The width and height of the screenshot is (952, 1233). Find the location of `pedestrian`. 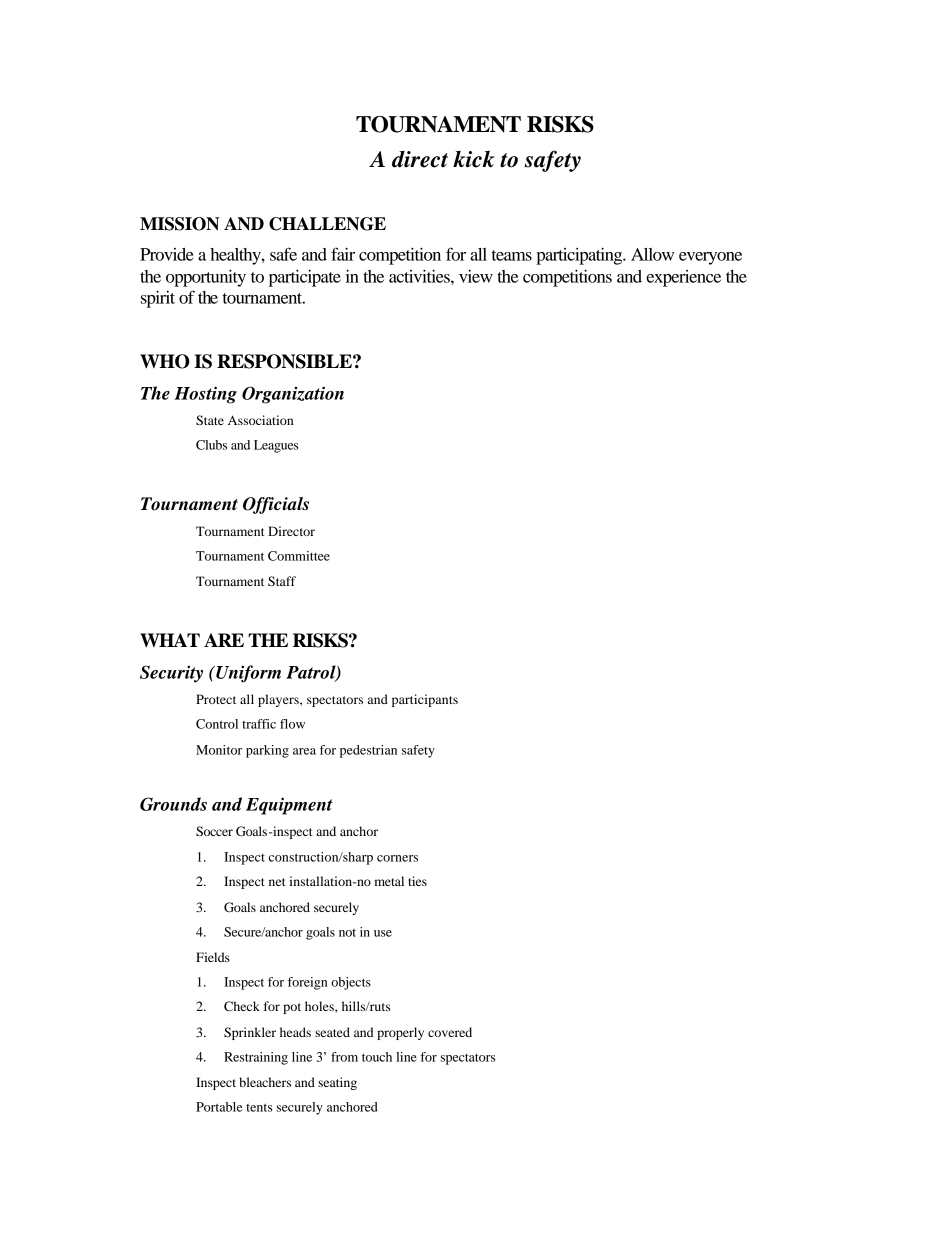

pedestrian is located at coordinates (368, 751).
